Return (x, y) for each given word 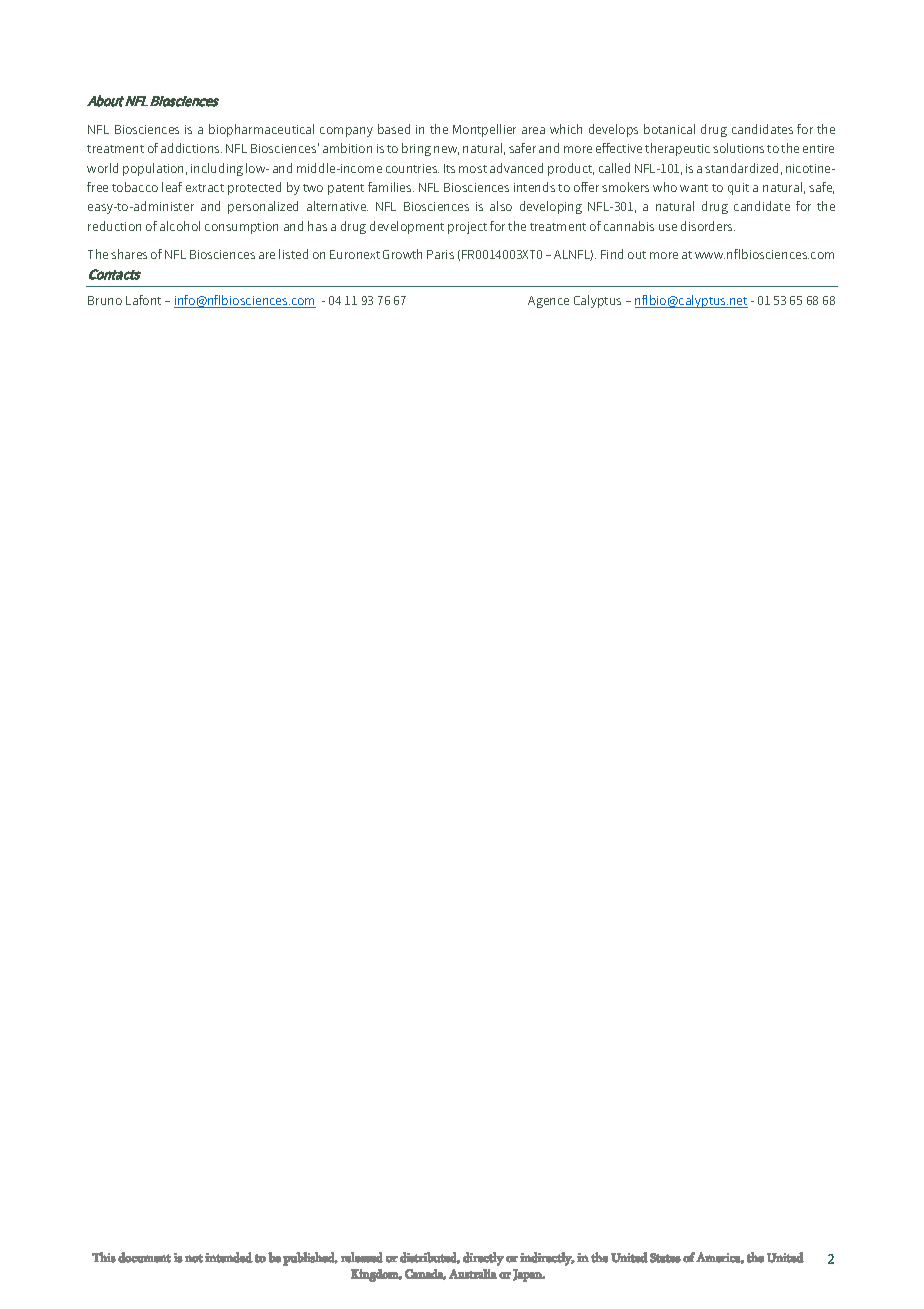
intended (229, 1257)
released (362, 1257)
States (665, 1258)
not (194, 1258)
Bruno (105, 300)
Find (612, 254)
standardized (741, 168)
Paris (440, 254)
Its (449, 168)
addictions (191, 148)
